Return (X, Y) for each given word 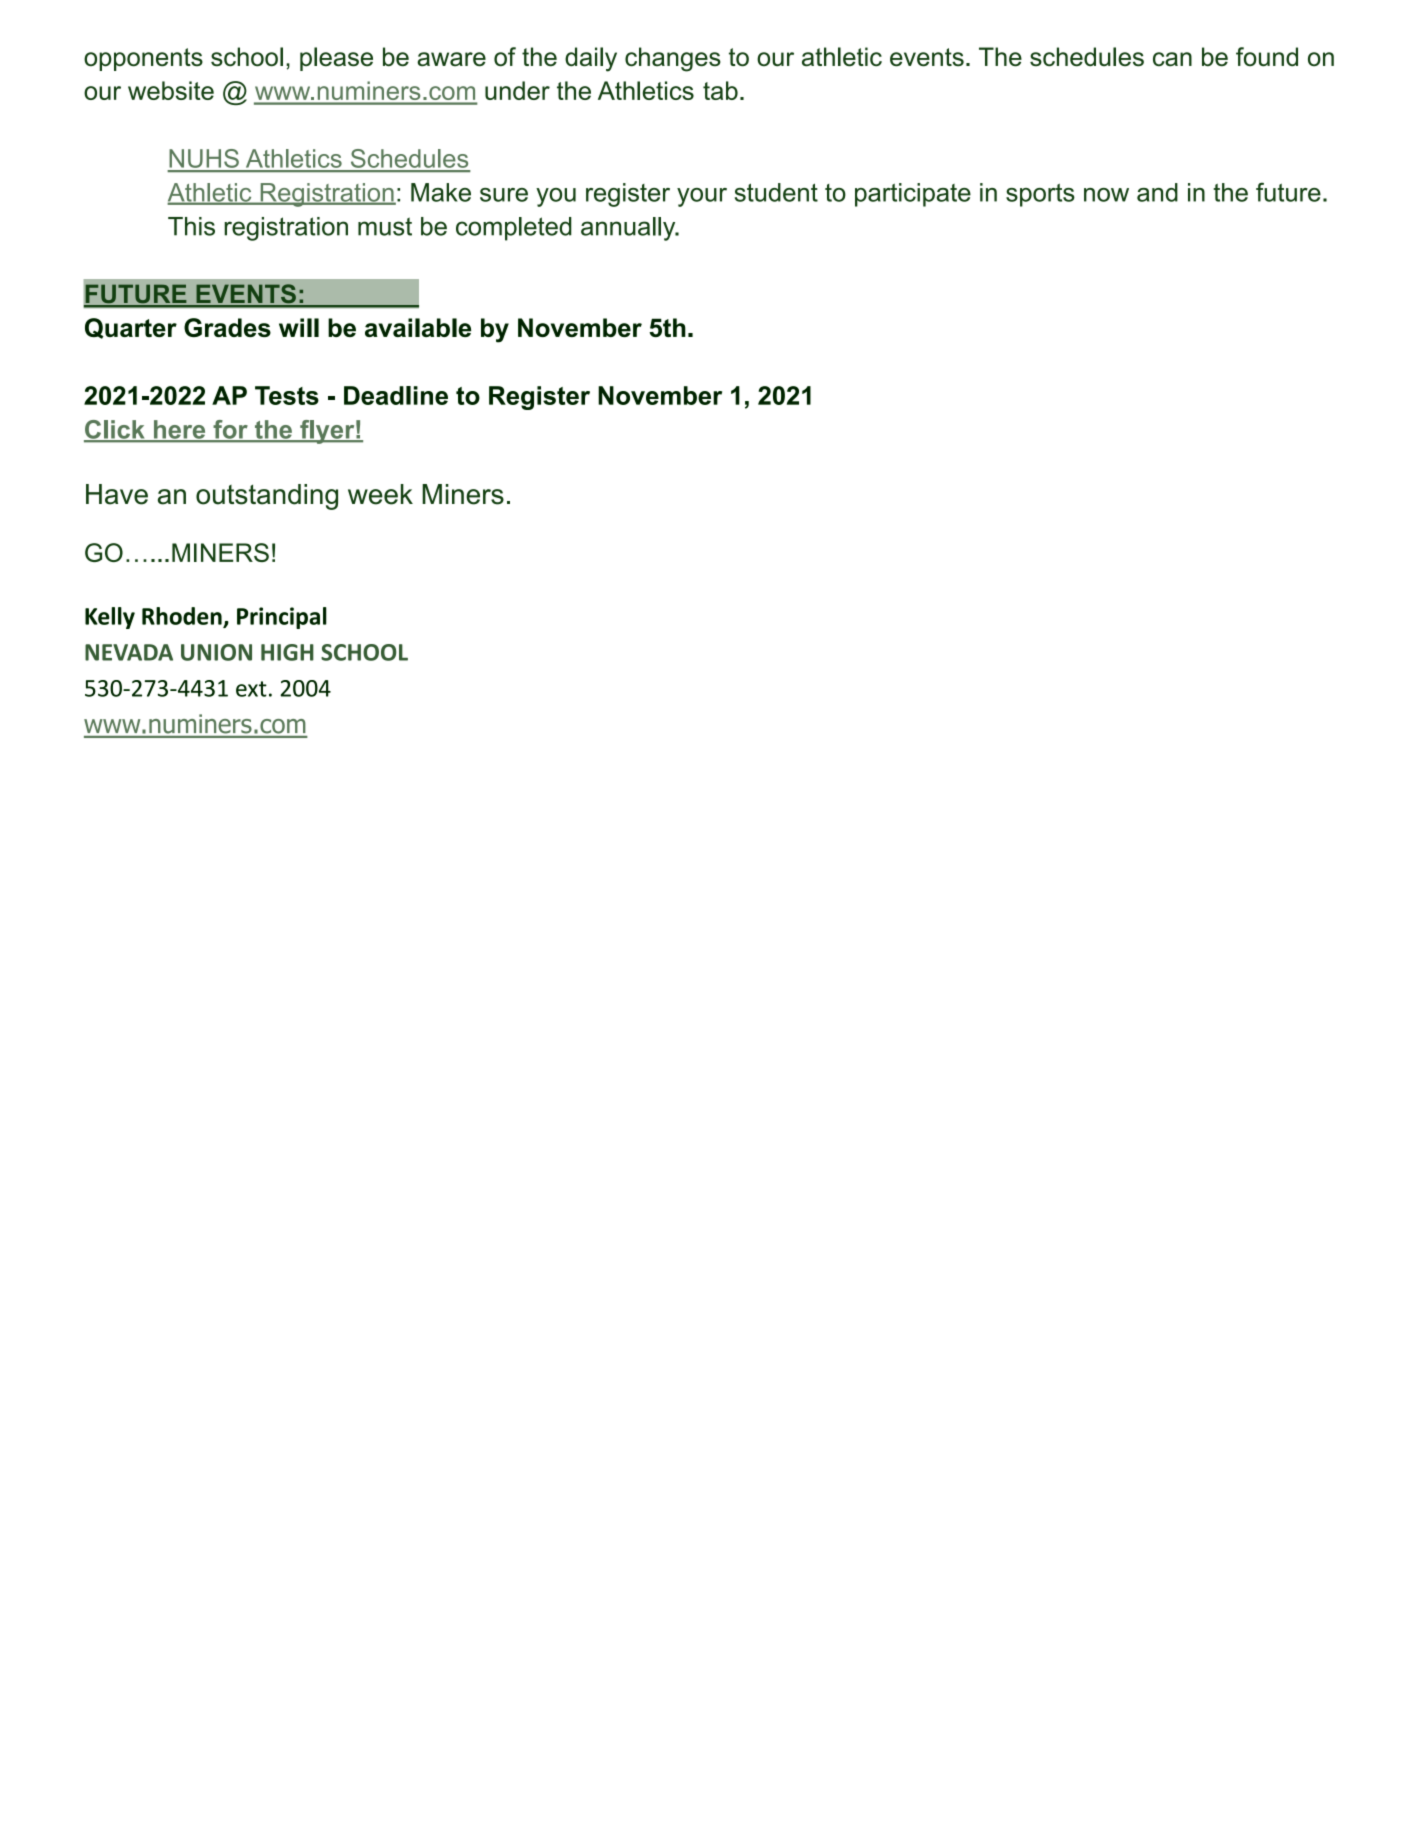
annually (629, 229)
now (1106, 195)
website (171, 90)
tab (720, 90)
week (380, 494)
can (1172, 59)
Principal (282, 618)
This (191, 226)
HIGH (287, 652)
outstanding (267, 497)
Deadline (396, 395)
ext (251, 689)
